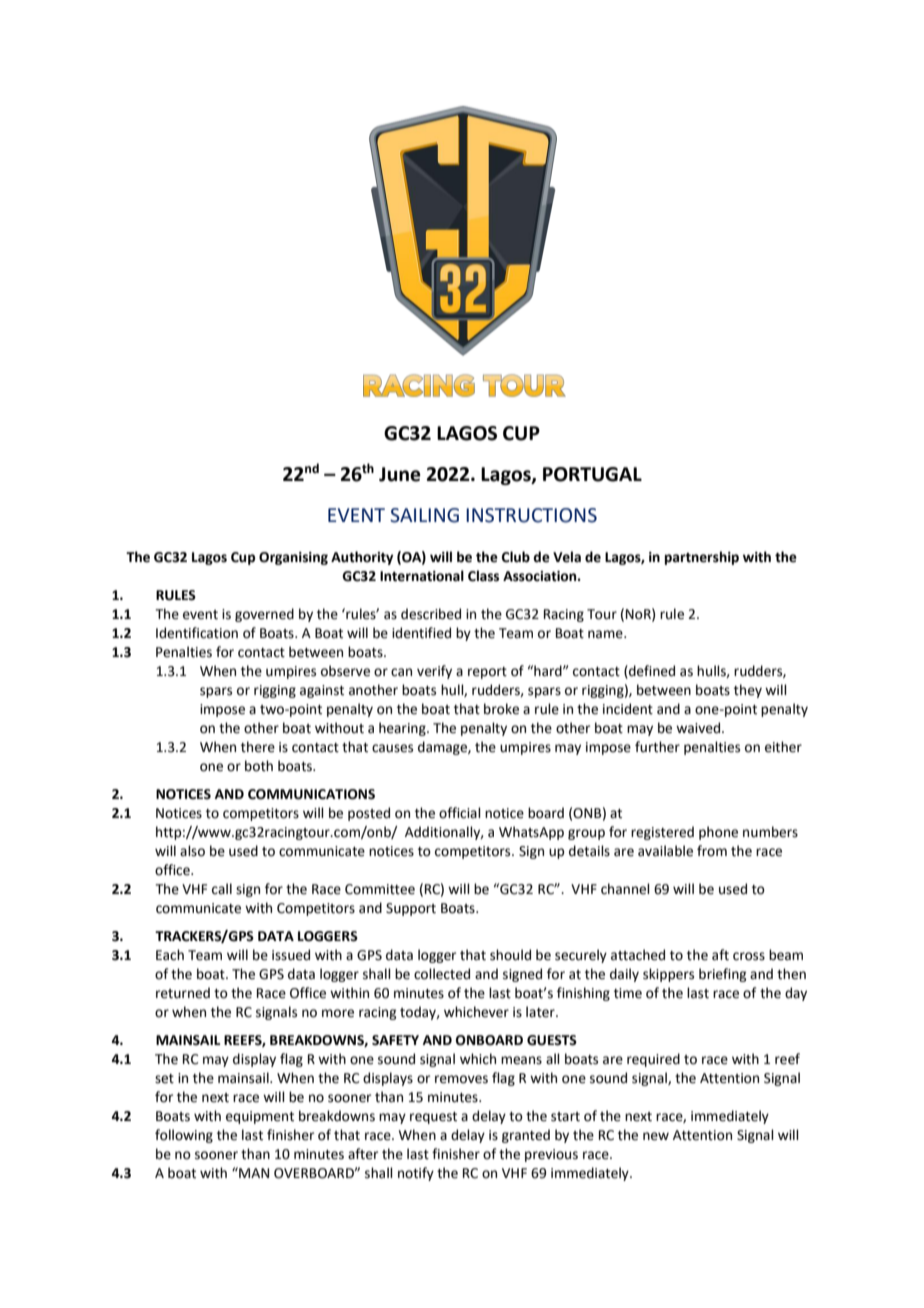  What do you see at coordinates (718, 833) in the document?
I see `phone` at bounding box center [718, 833].
